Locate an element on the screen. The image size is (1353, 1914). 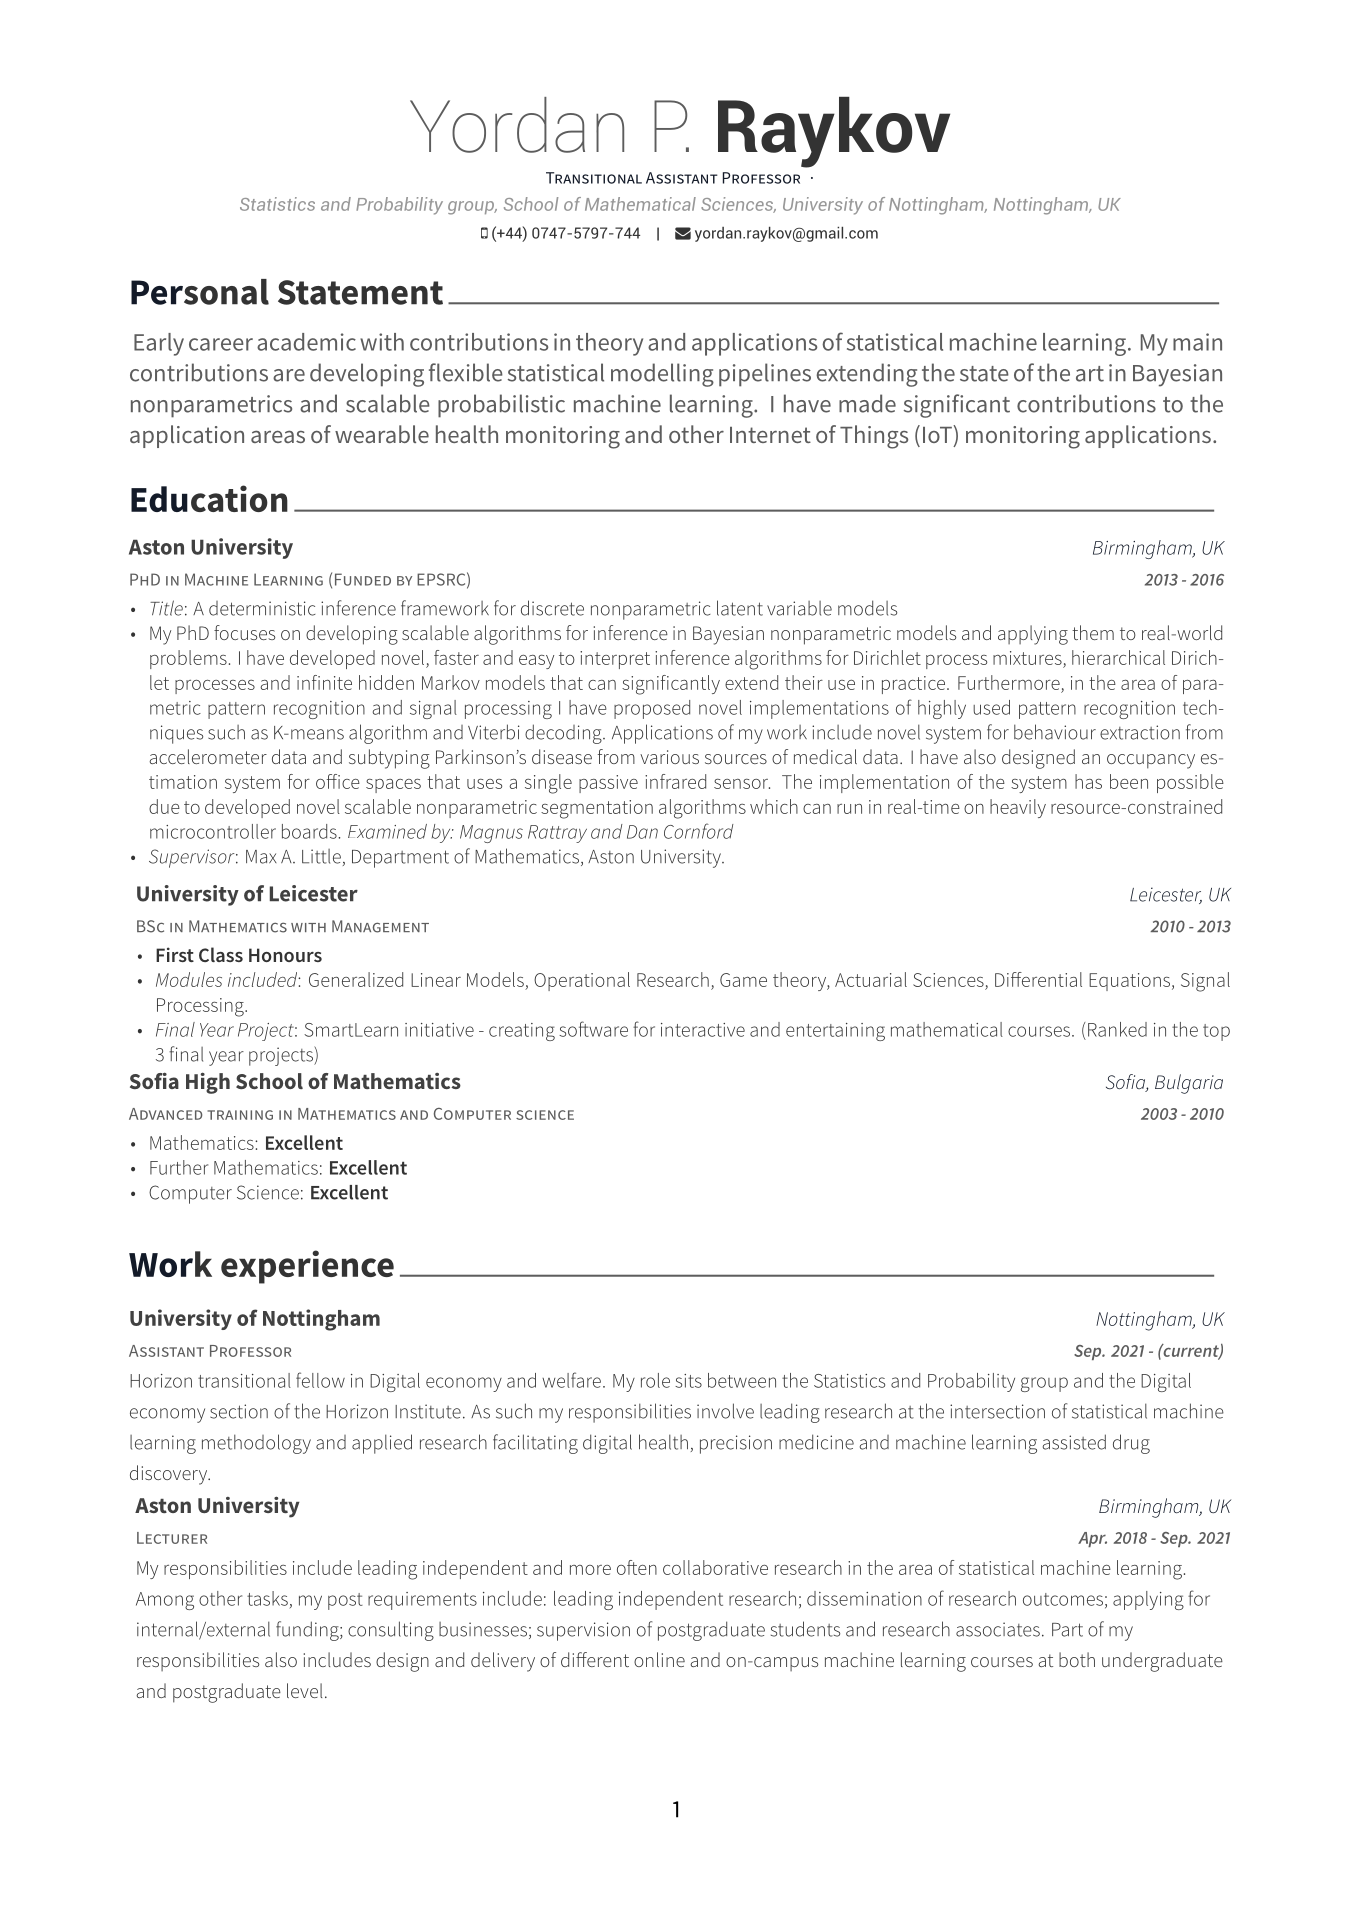
latent is located at coordinates (740, 608).
